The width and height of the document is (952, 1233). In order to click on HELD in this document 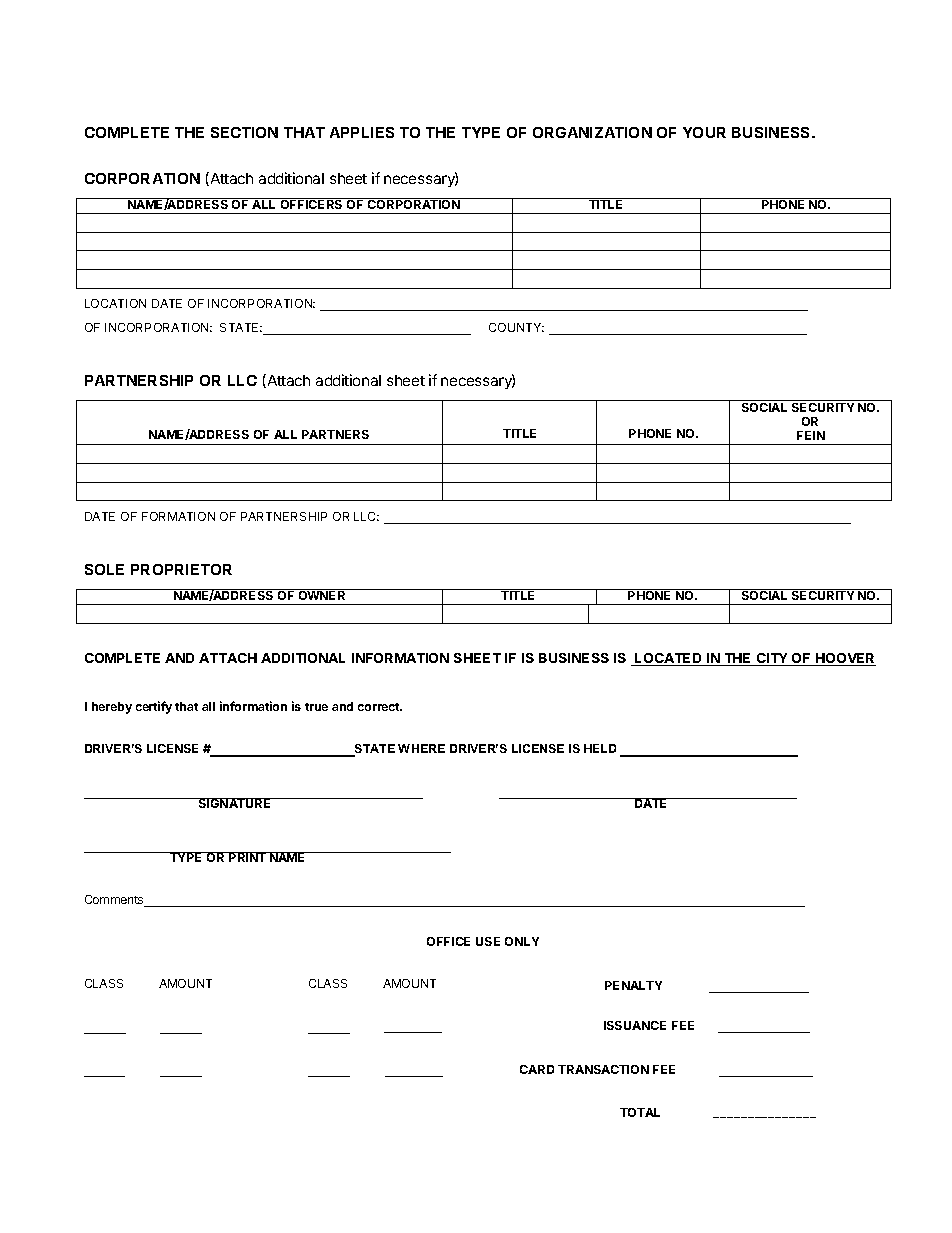, I will do `click(600, 748)`.
